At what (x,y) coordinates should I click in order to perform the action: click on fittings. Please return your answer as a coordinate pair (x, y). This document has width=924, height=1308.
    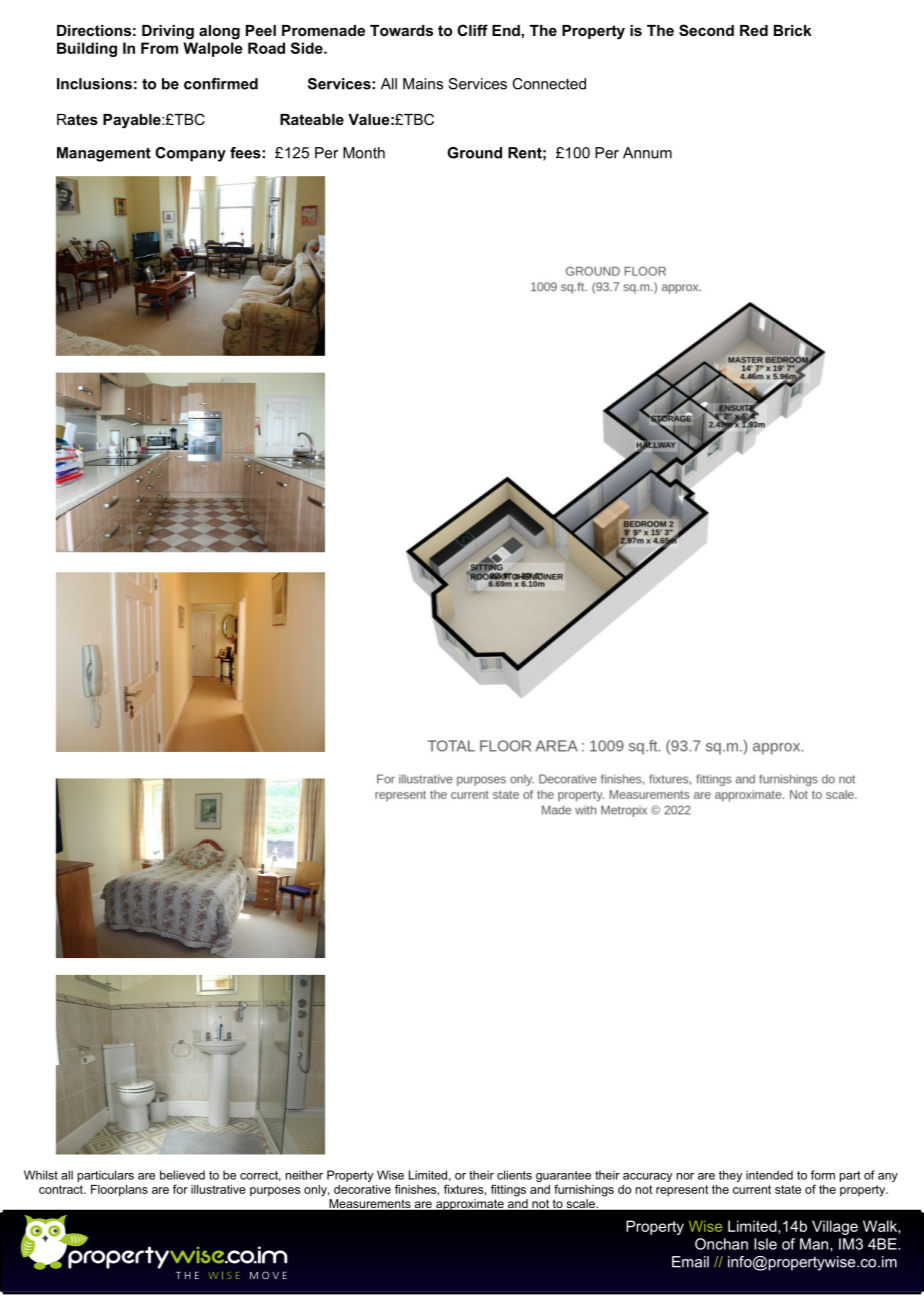
    Looking at the image, I should click on (508, 1190).
